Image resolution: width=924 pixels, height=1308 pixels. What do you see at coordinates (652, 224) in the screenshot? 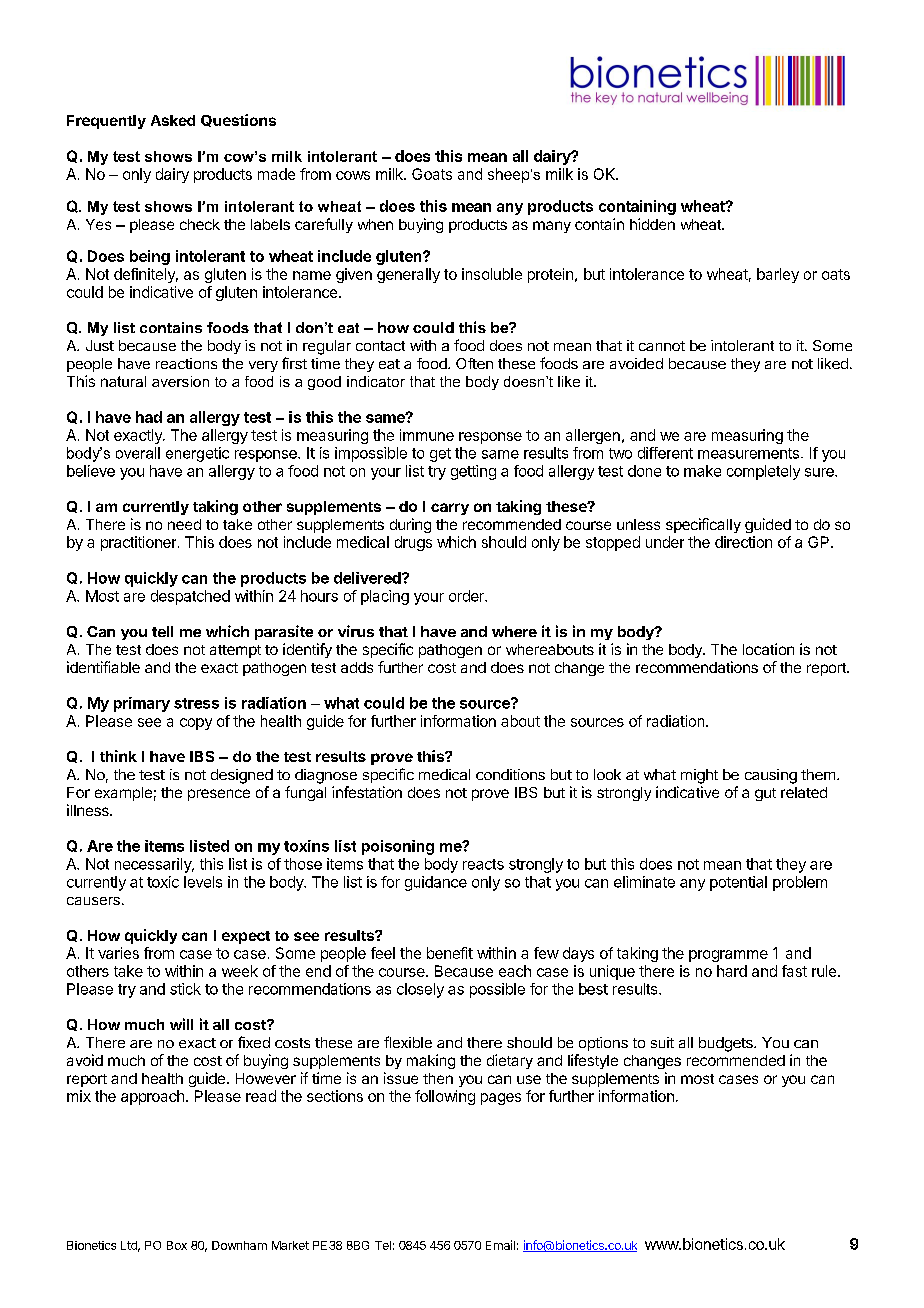
I see `hidden` at bounding box center [652, 224].
